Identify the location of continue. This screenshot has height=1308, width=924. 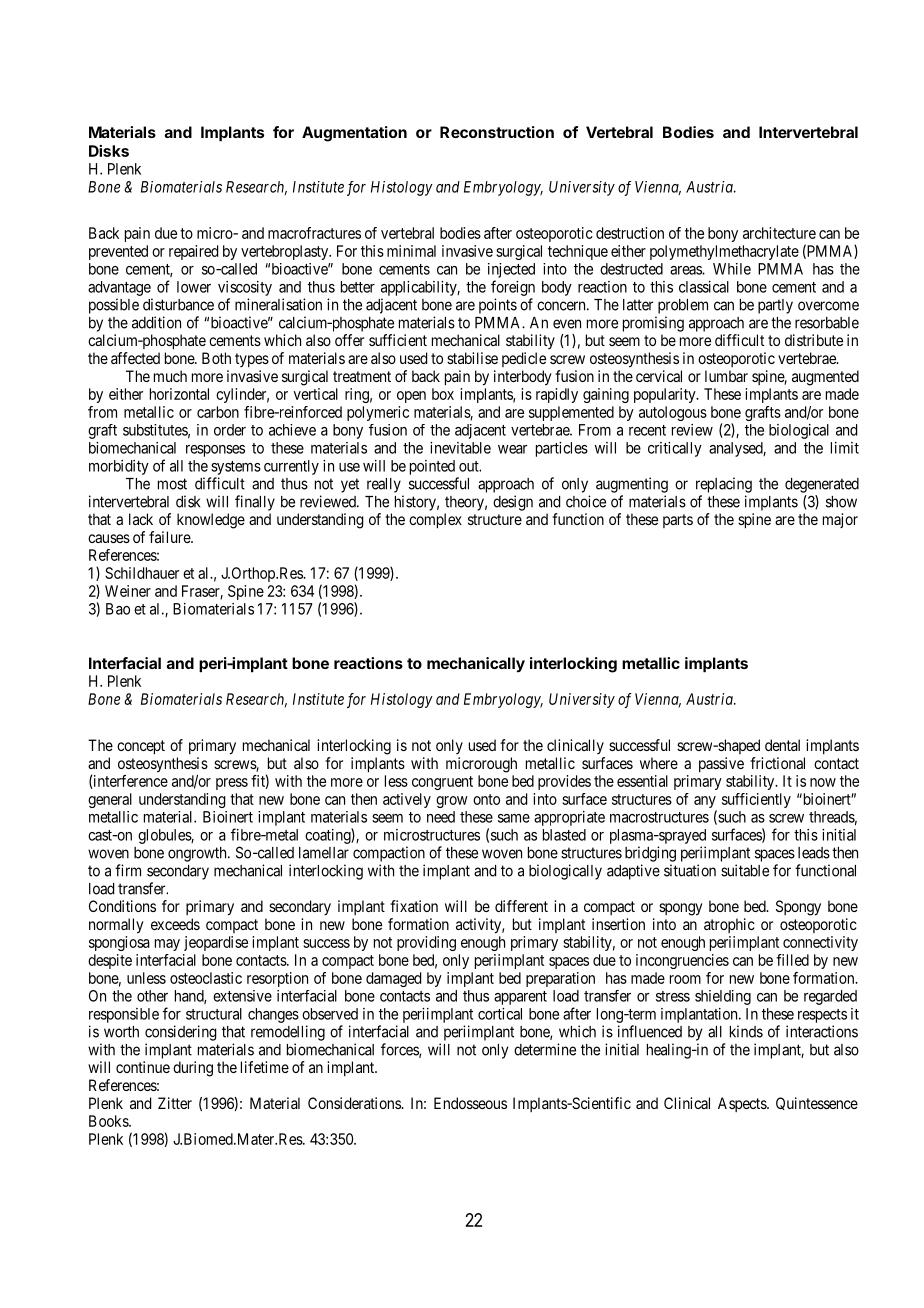
(143, 1067).
